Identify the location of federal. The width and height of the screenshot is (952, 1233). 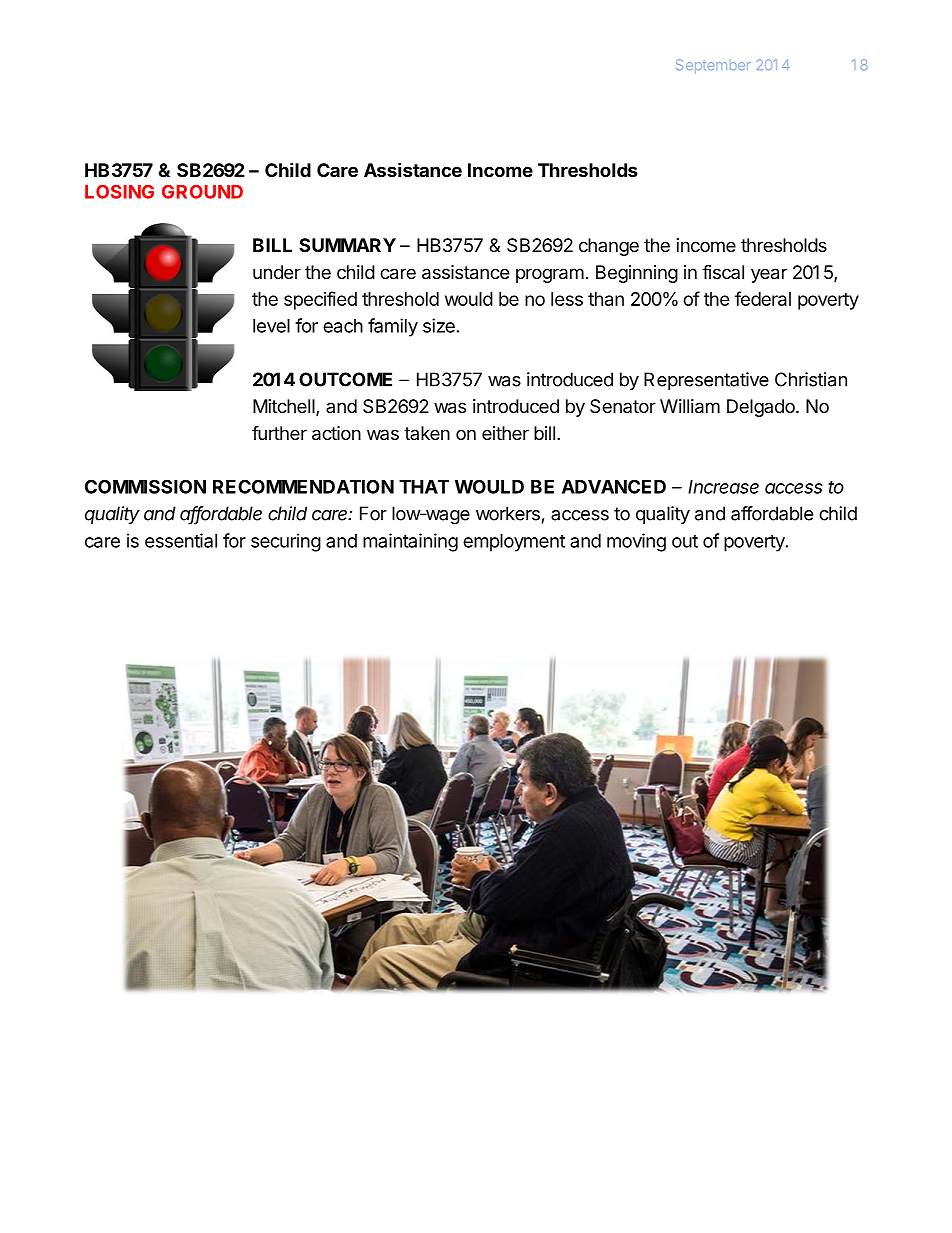
(763, 298).
